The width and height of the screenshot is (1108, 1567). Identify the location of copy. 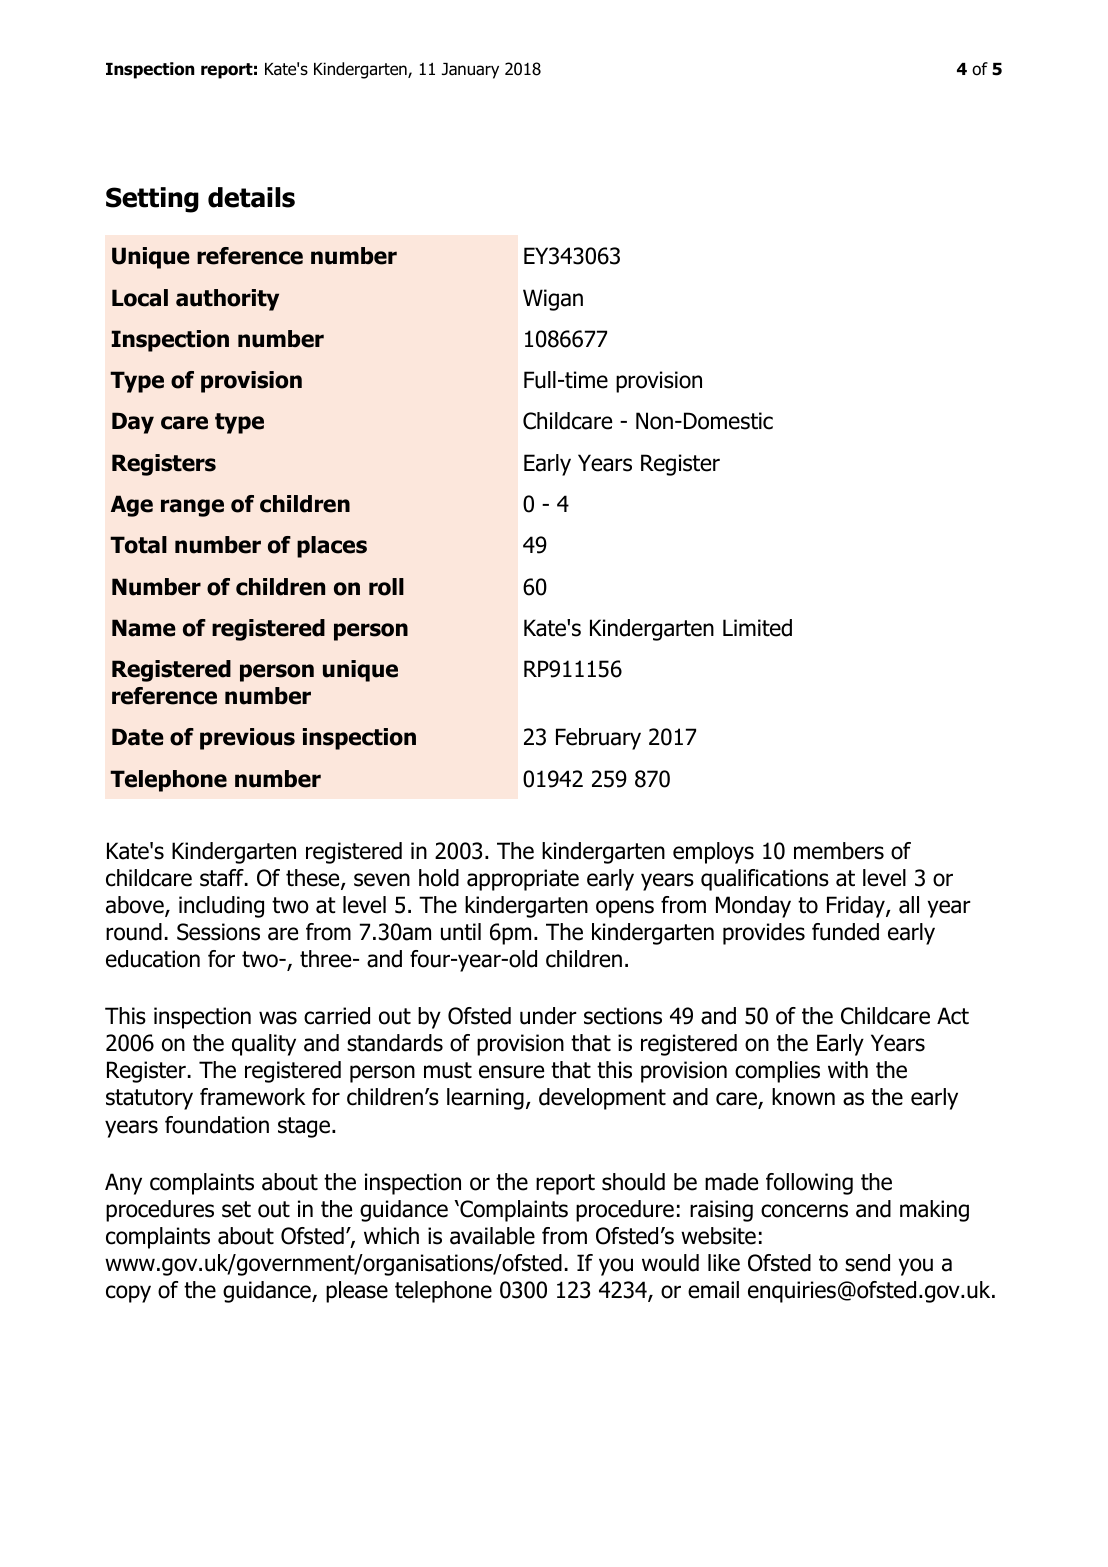
(128, 1294).
